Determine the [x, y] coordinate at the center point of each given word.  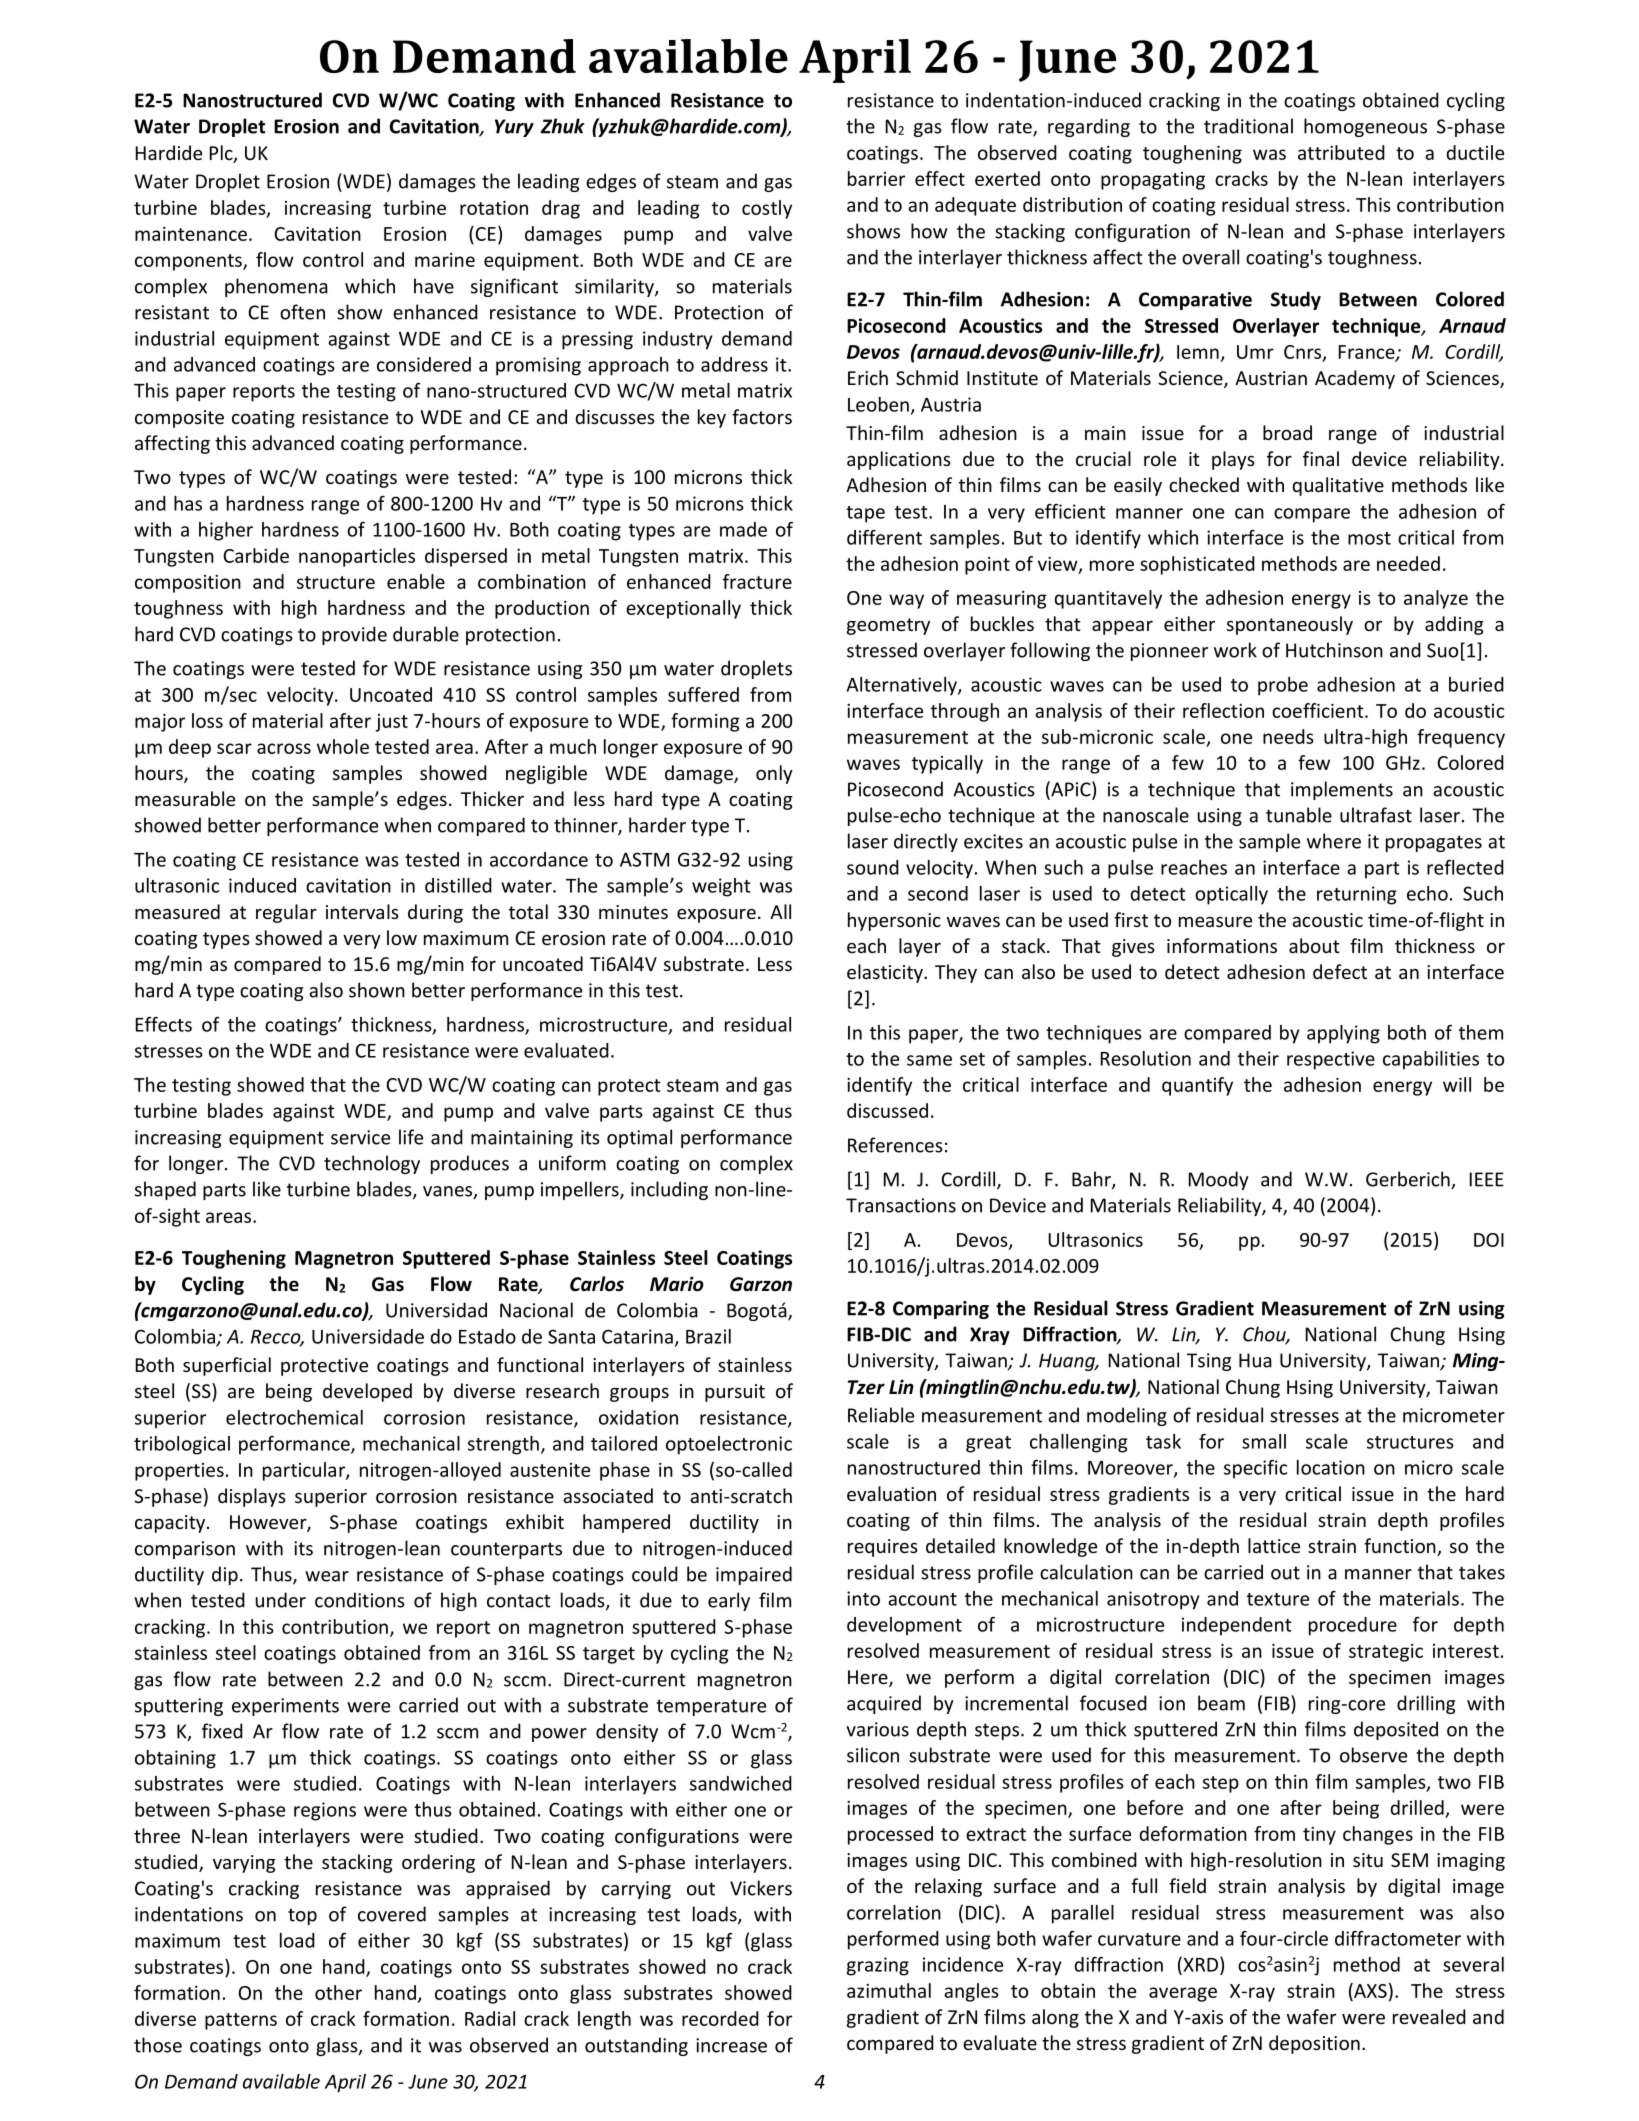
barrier [876, 178]
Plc [222, 154]
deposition [1314, 2044]
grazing [878, 1966]
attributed [1341, 152]
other [338, 1992]
